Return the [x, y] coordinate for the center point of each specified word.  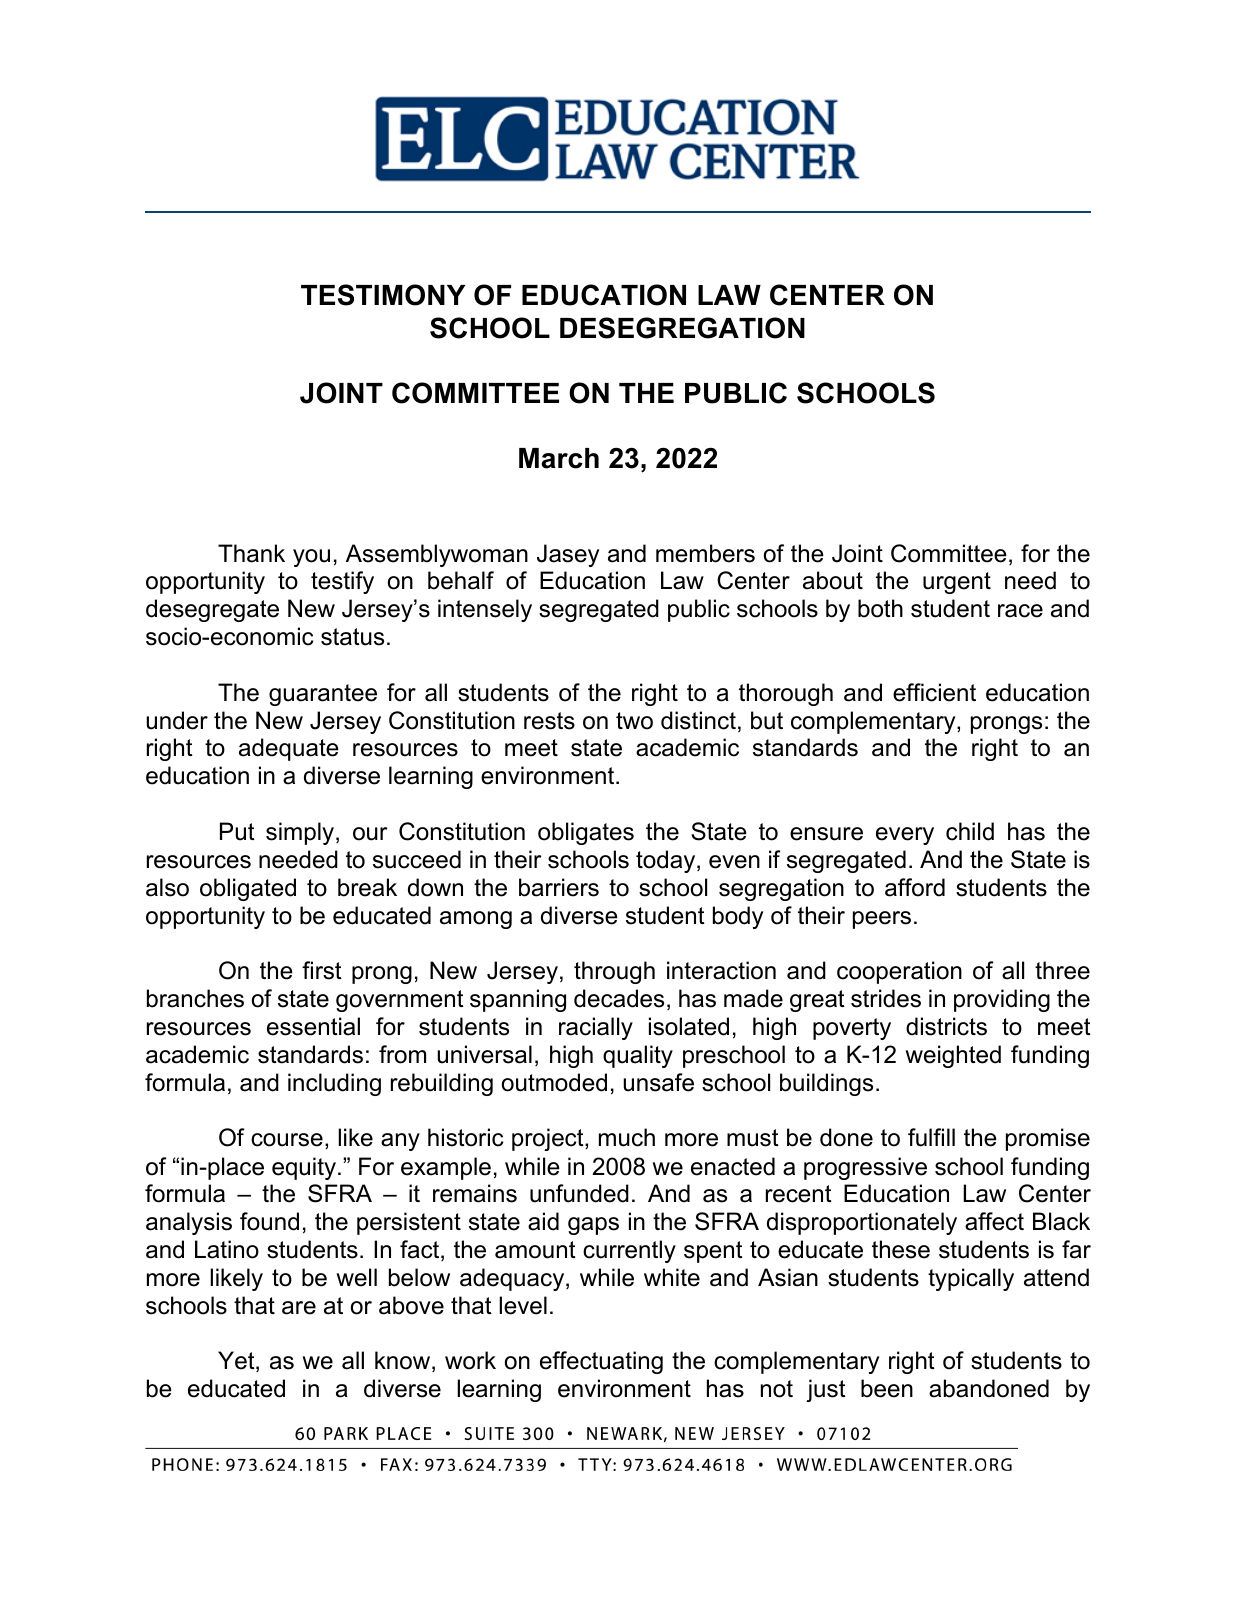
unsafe [658, 1082]
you [311, 558]
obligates [586, 833]
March [559, 458]
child [970, 831]
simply [301, 833]
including [334, 1084]
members [705, 553]
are [299, 1308]
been [887, 1388]
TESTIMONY [383, 295]
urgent [957, 583]
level [523, 1305]
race [1020, 611]
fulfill [931, 1137]
